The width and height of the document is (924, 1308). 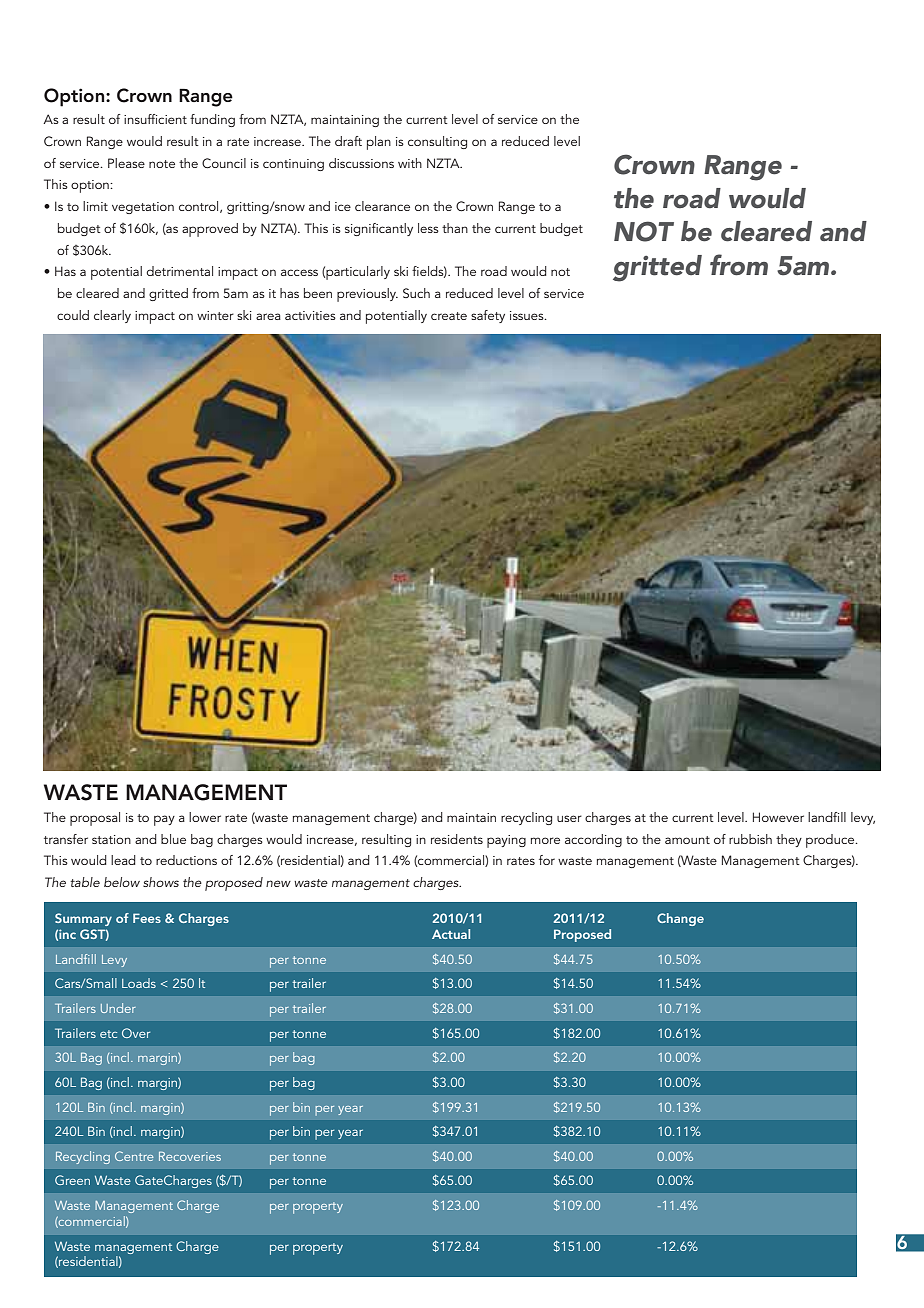 What do you see at coordinates (134, 1156) in the document?
I see `Centre` at bounding box center [134, 1156].
